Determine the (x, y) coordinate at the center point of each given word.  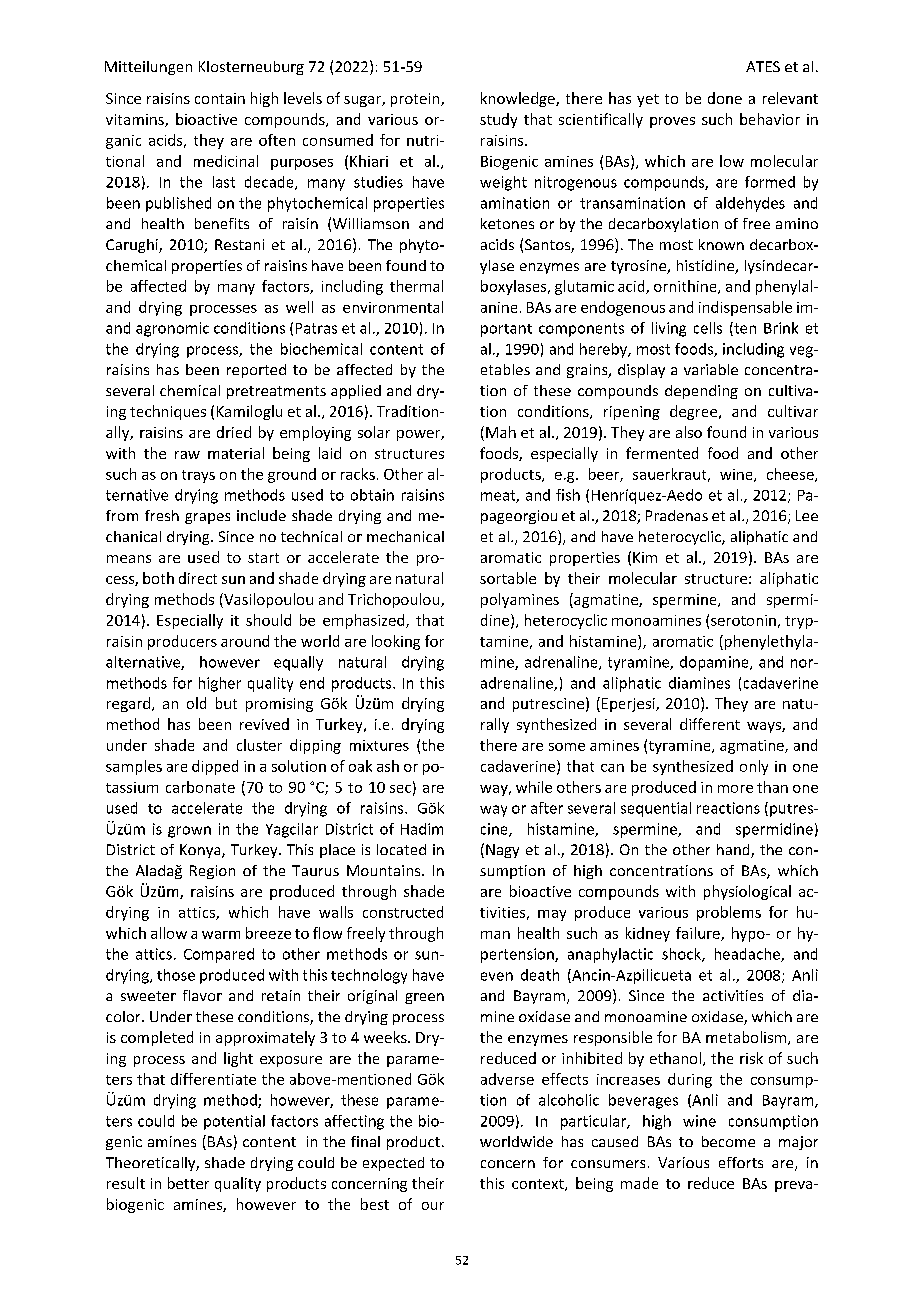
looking (396, 642)
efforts (741, 1162)
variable (711, 369)
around (245, 641)
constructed (403, 912)
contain (220, 98)
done (725, 98)
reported (256, 371)
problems (729, 913)
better (188, 1183)
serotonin (743, 620)
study (498, 120)
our (433, 1206)
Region (212, 872)
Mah (501, 432)
